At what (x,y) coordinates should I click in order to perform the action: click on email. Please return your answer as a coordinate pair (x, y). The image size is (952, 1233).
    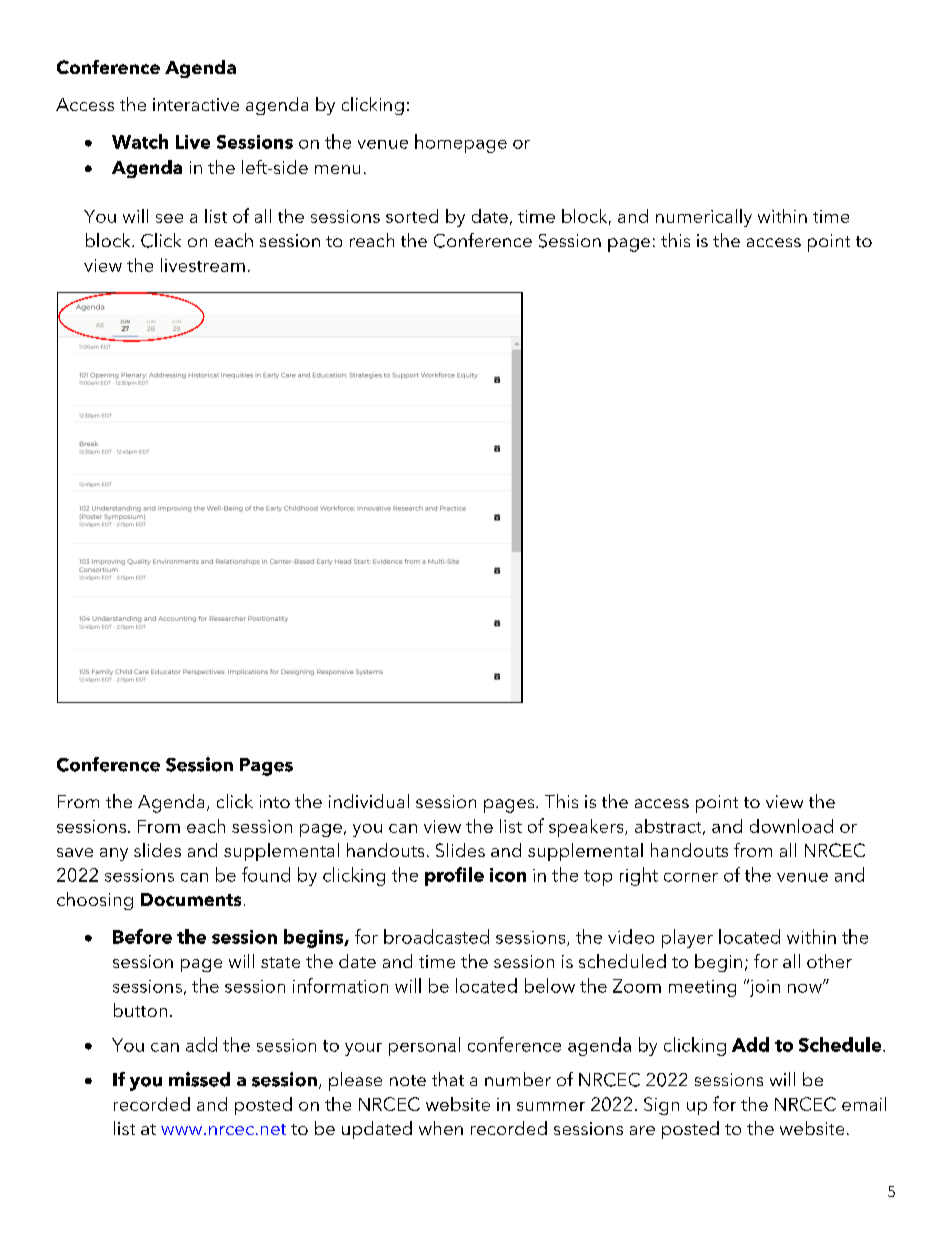
    Looking at the image, I should click on (864, 1104).
